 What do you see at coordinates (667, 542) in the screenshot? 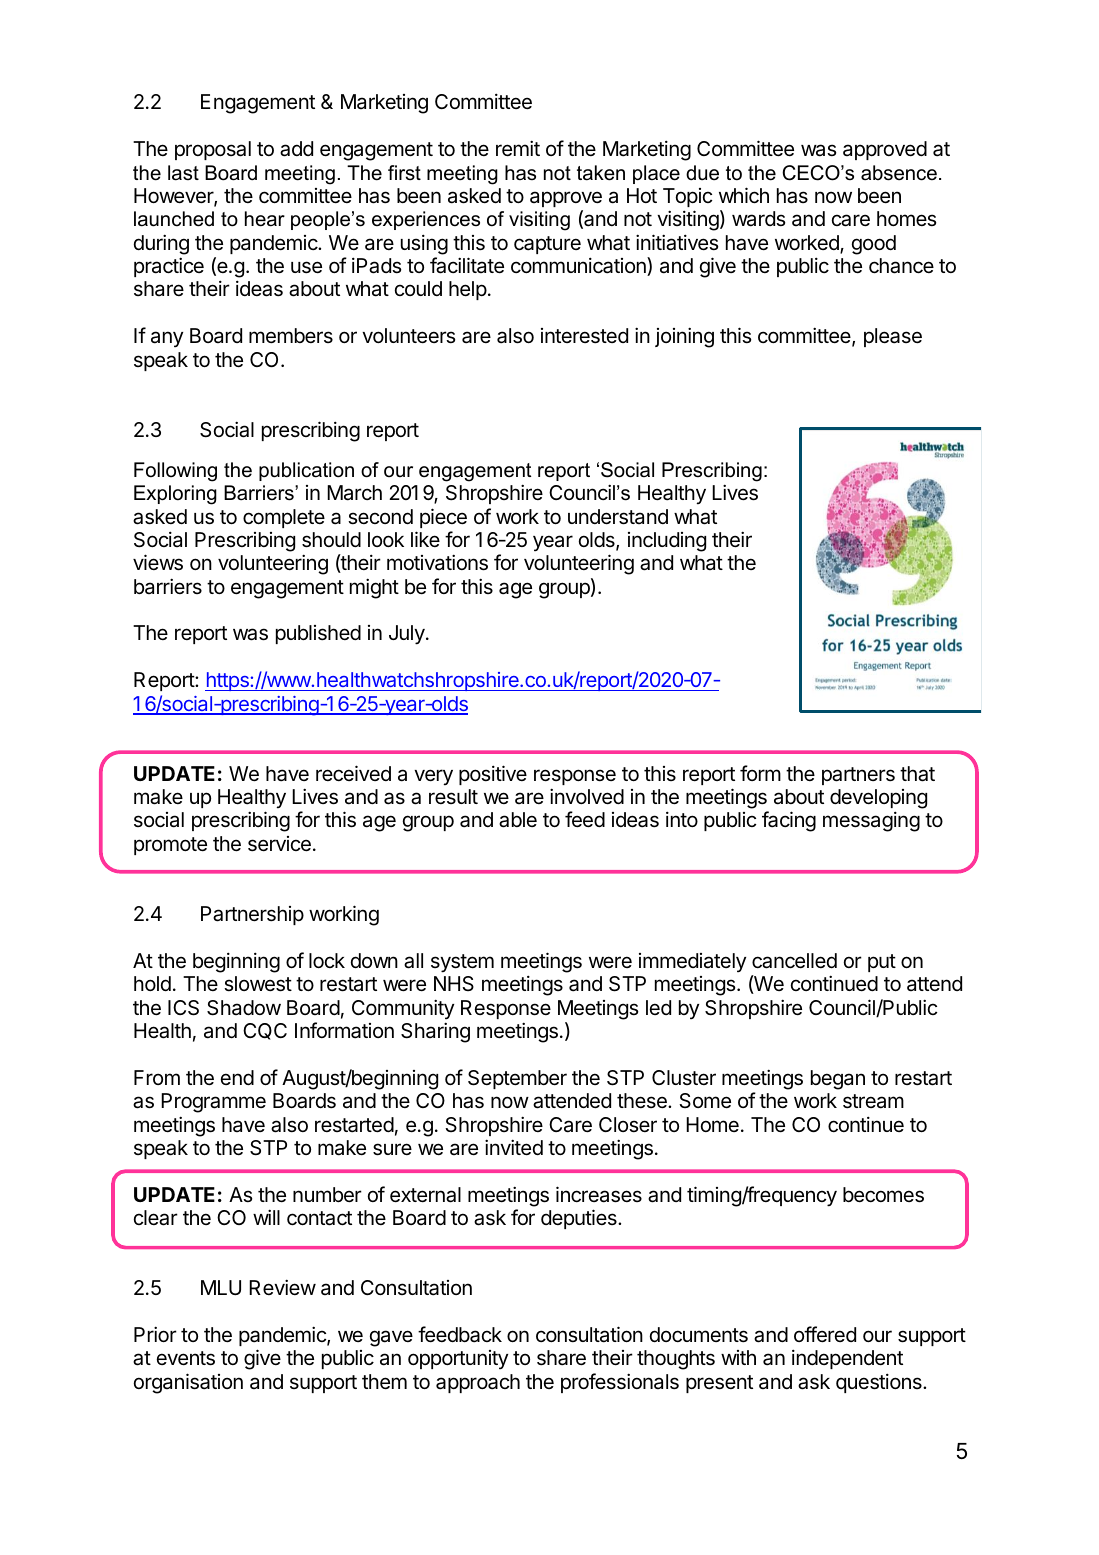
I see `including` at bounding box center [667, 542].
